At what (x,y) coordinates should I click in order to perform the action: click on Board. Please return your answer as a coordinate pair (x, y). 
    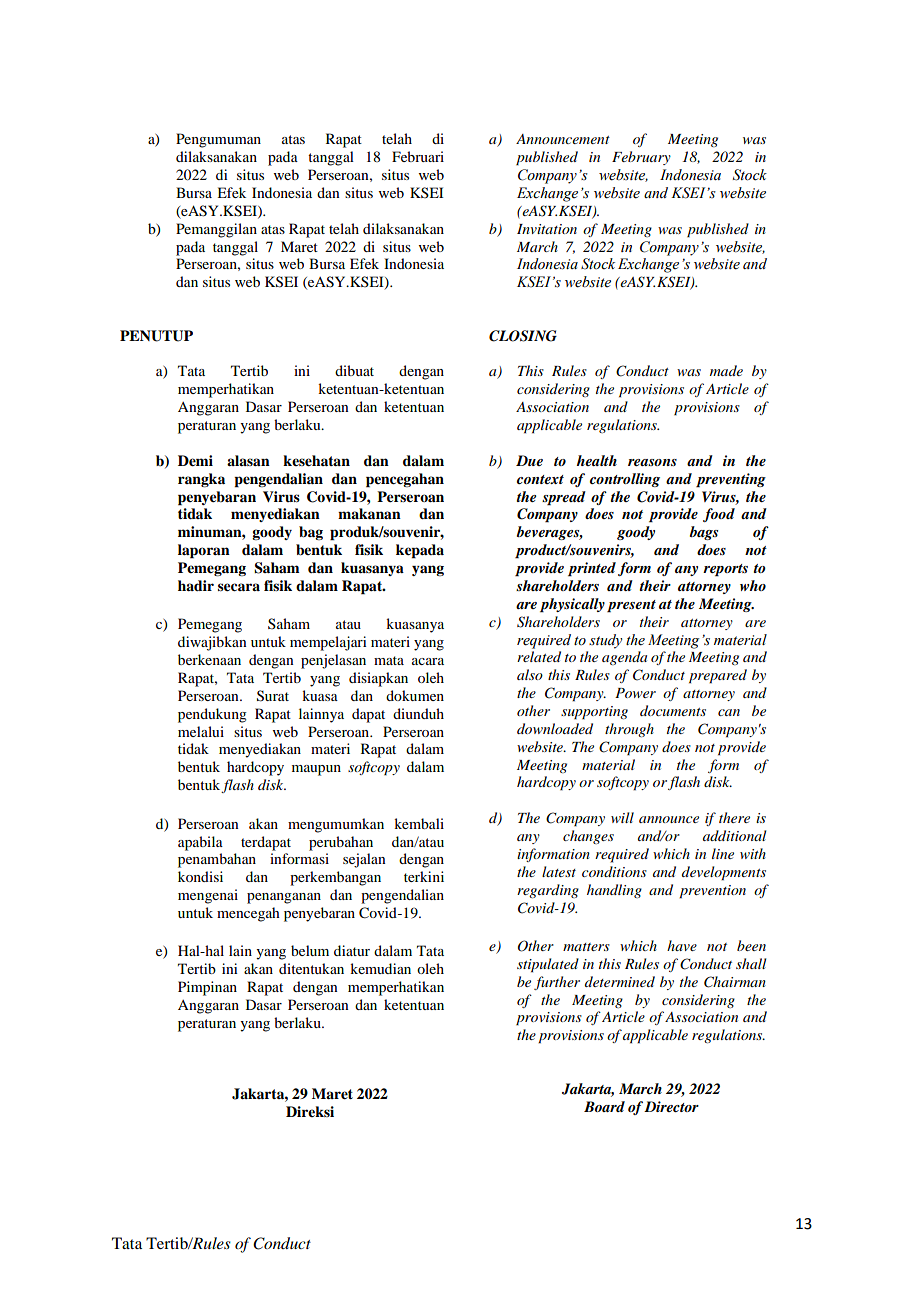
    Looking at the image, I should click on (604, 1106).
